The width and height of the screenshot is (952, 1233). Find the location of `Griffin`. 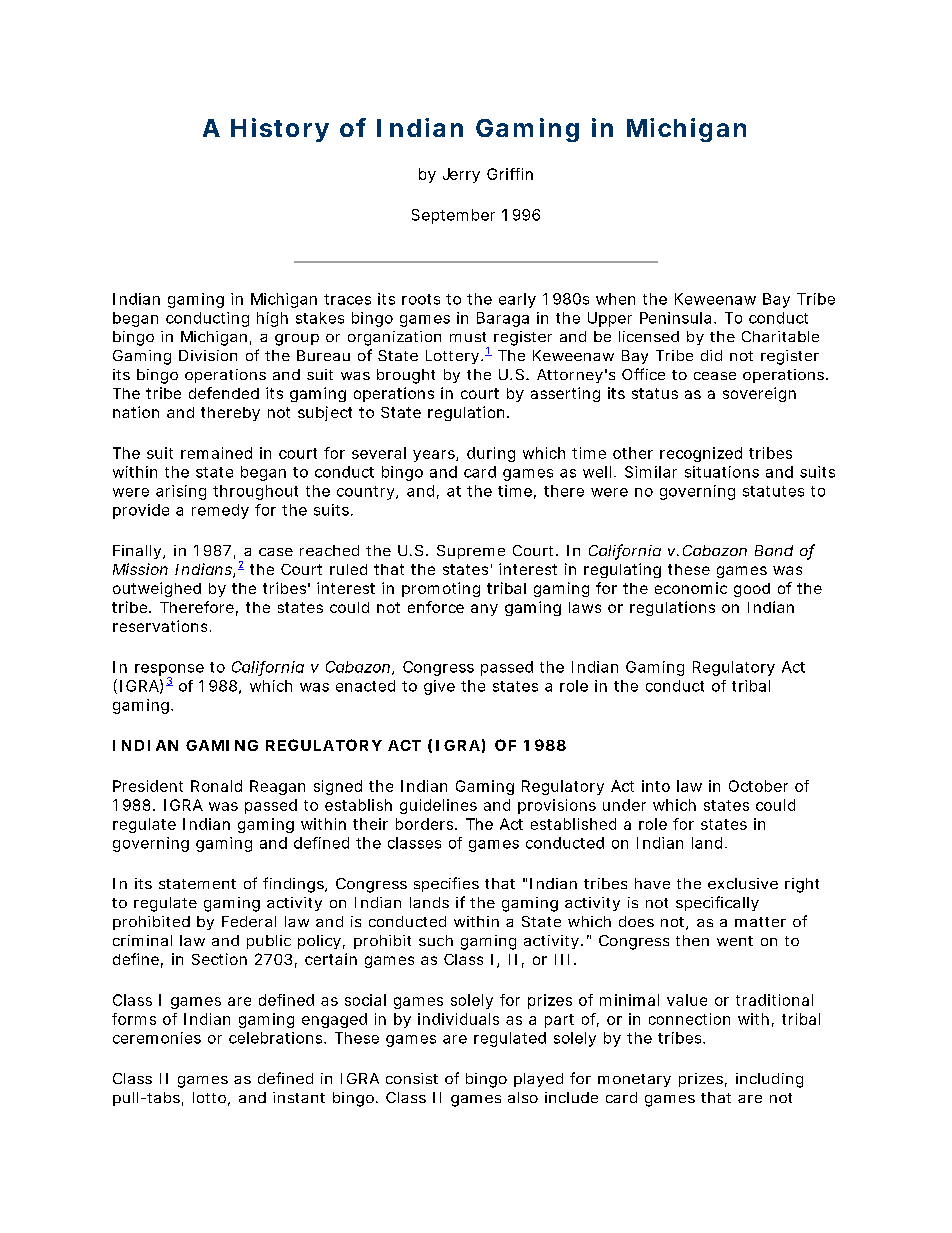

Griffin is located at coordinates (510, 174).
